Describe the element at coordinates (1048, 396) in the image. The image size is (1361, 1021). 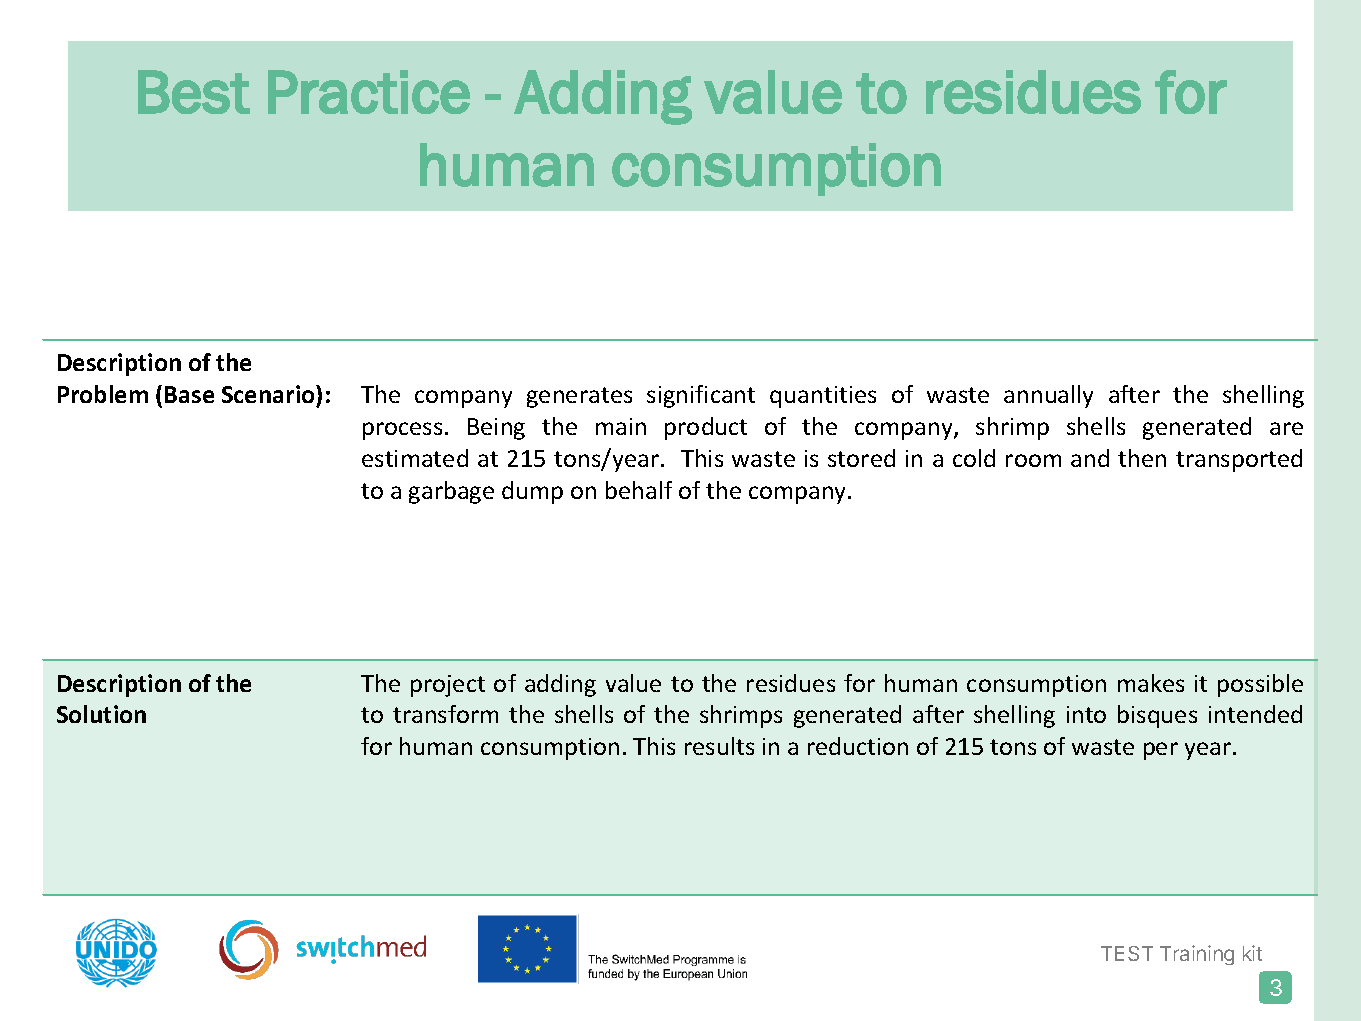
I see `annually` at that location.
